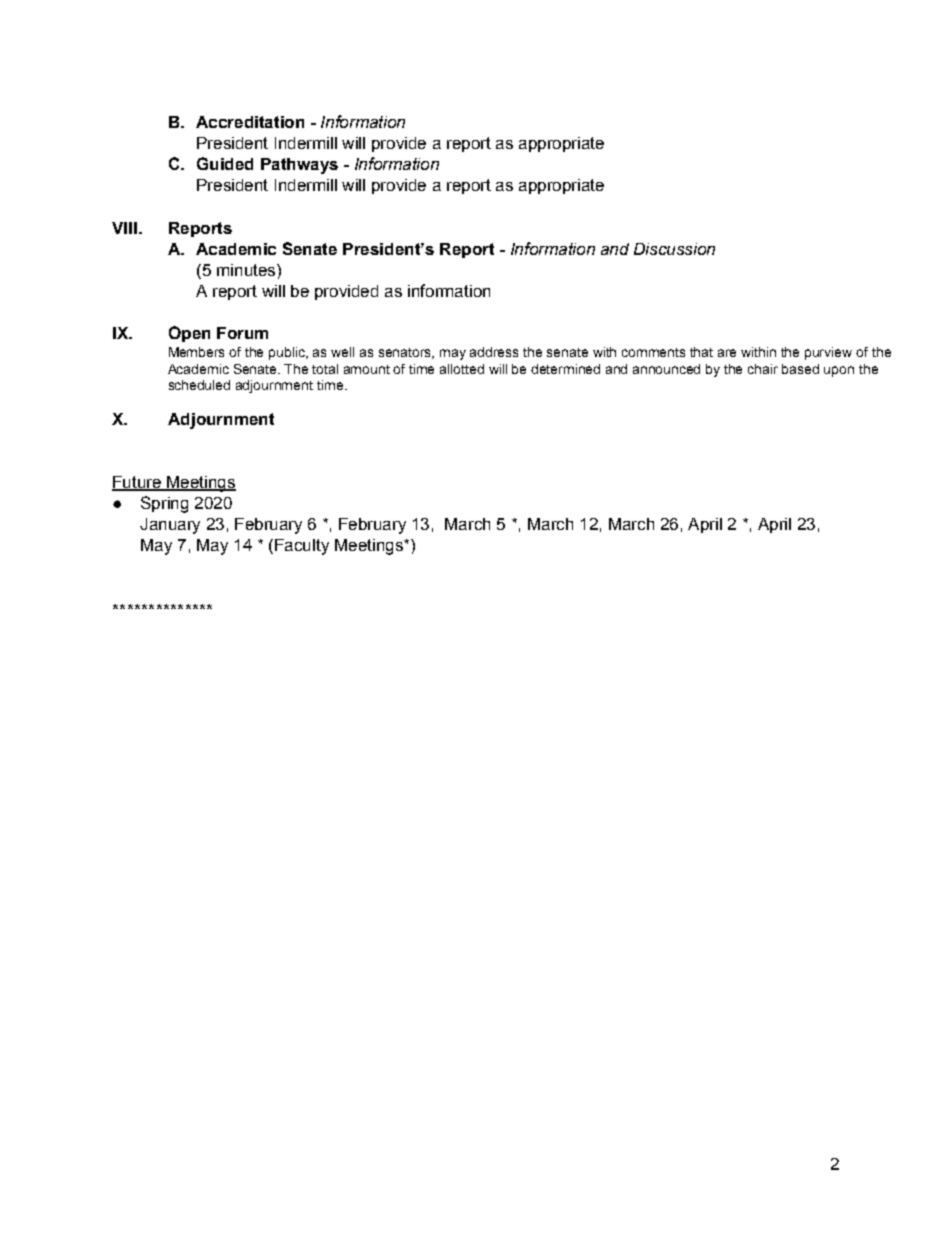  I want to click on Discussion, so click(674, 249).
